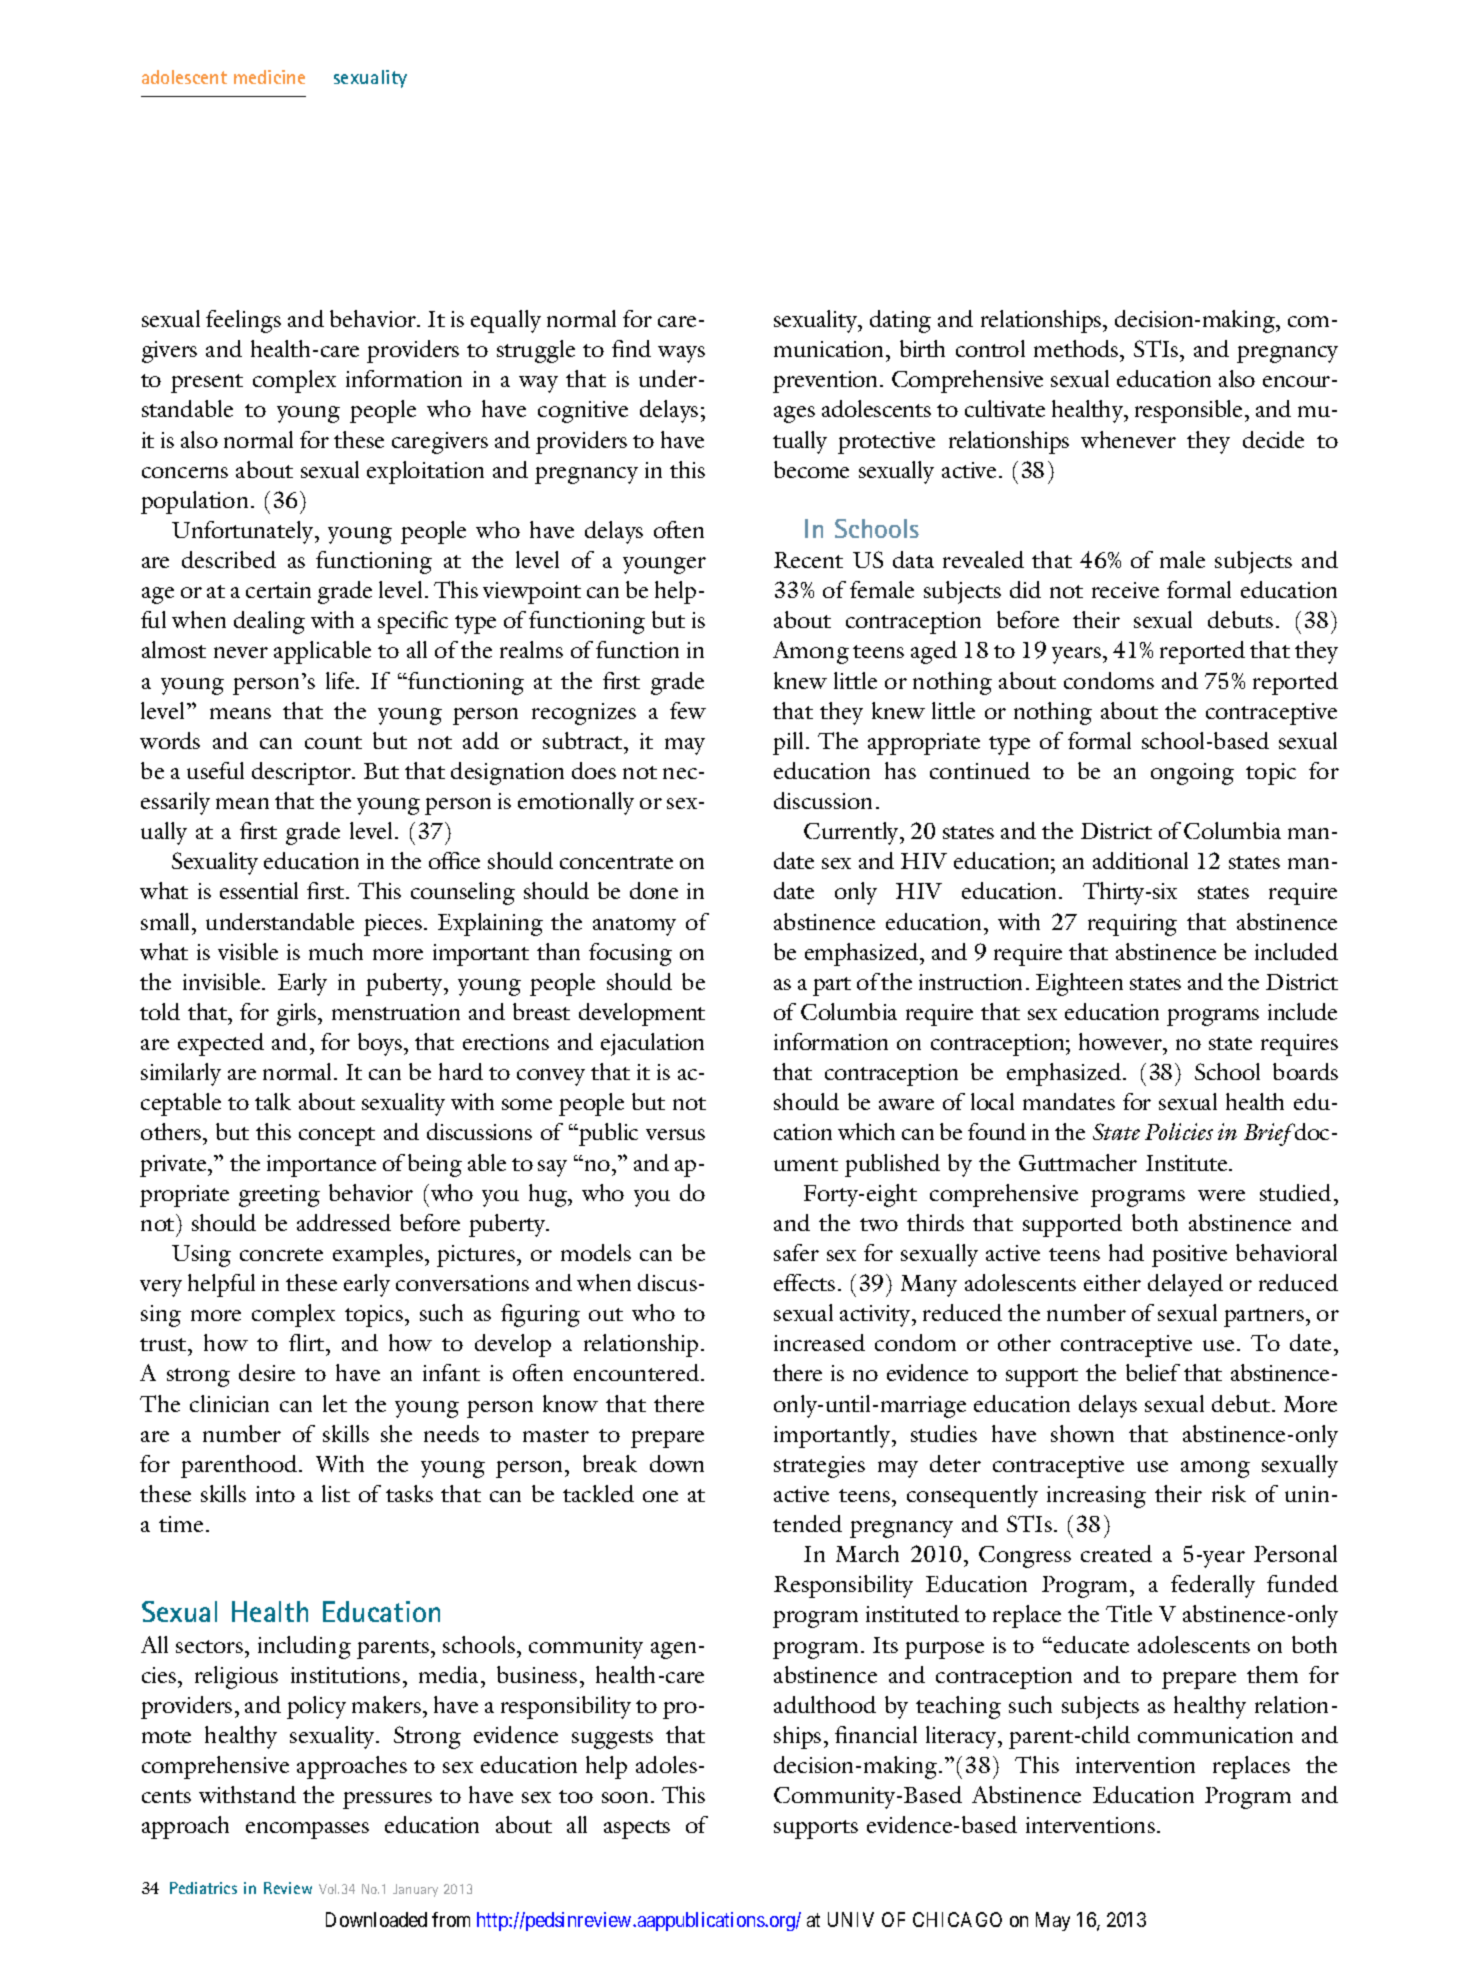 This screenshot has height=1973, width=1474. What do you see at coordinates (652, 1044) in the screenshot?
I see `ejaculation` at bounding box center [652, 1044].
